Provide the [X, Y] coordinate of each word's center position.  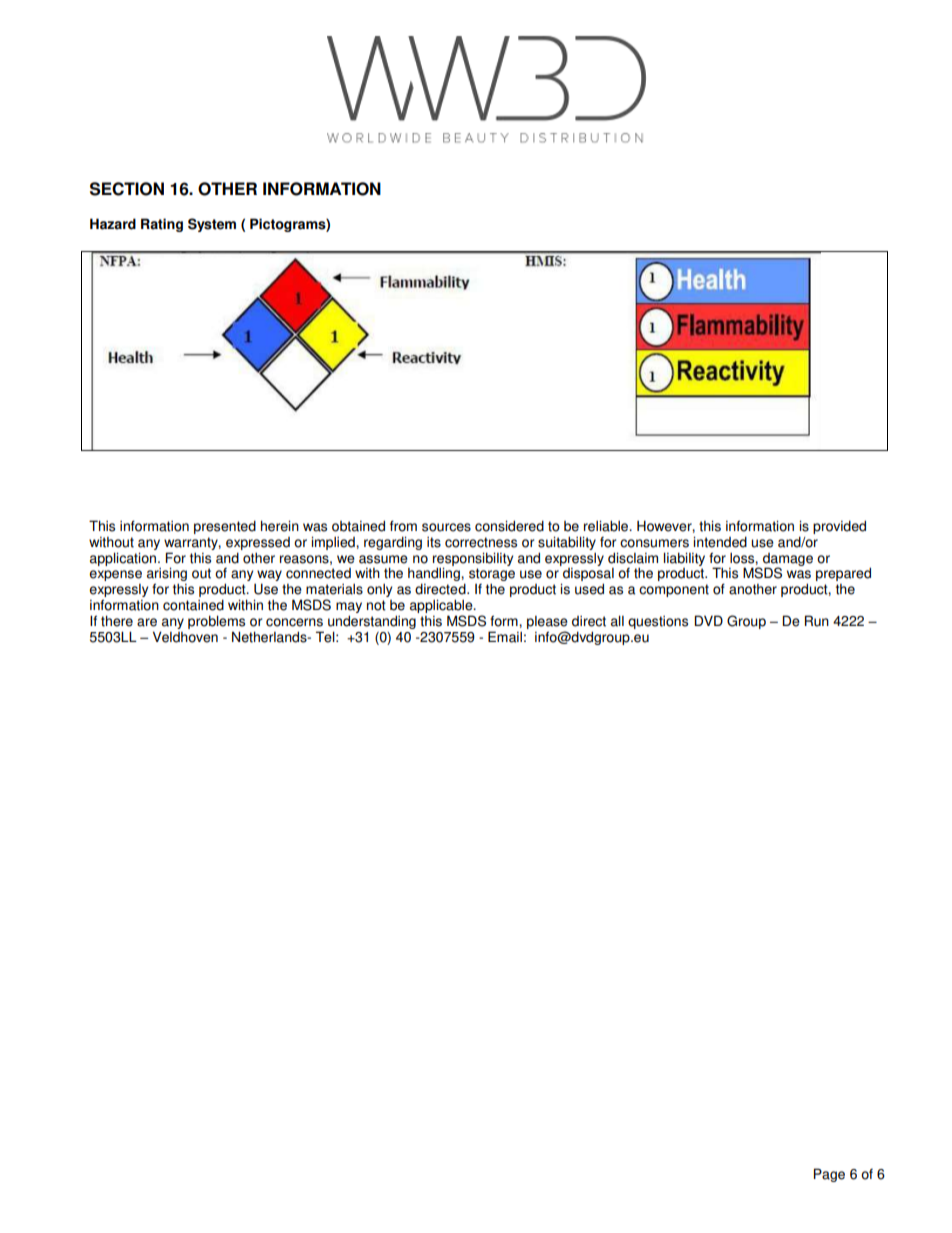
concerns [294, 622]
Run [817, 621]
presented [225, 527]
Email [505, 637]
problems [216, 623]
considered [509, 526]
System [212, 225]
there [117, 621]
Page [829, 1175]
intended [720, 542]
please [547, 624]
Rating [162, 225]
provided [839, 527]
